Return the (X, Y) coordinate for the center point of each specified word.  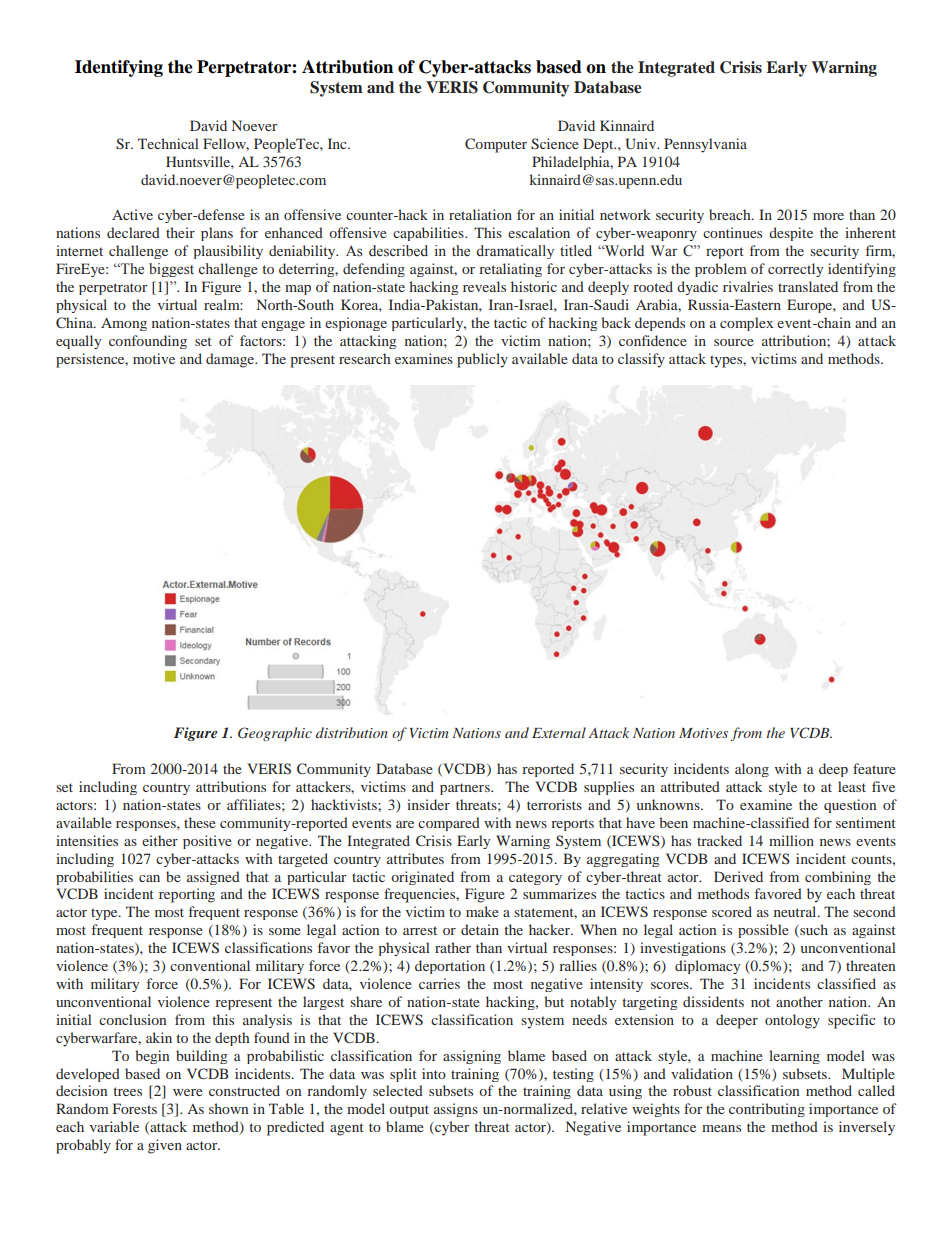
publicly (482, 360)
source (734, 342)
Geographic (275, 734)
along (752, 770)
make (482, 911)
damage (231, 360)
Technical (168, 143)
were (188, 1092)
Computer (496, 145)
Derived (738, 876)
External (559, 732)
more (828, 216)
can (149, 878)
